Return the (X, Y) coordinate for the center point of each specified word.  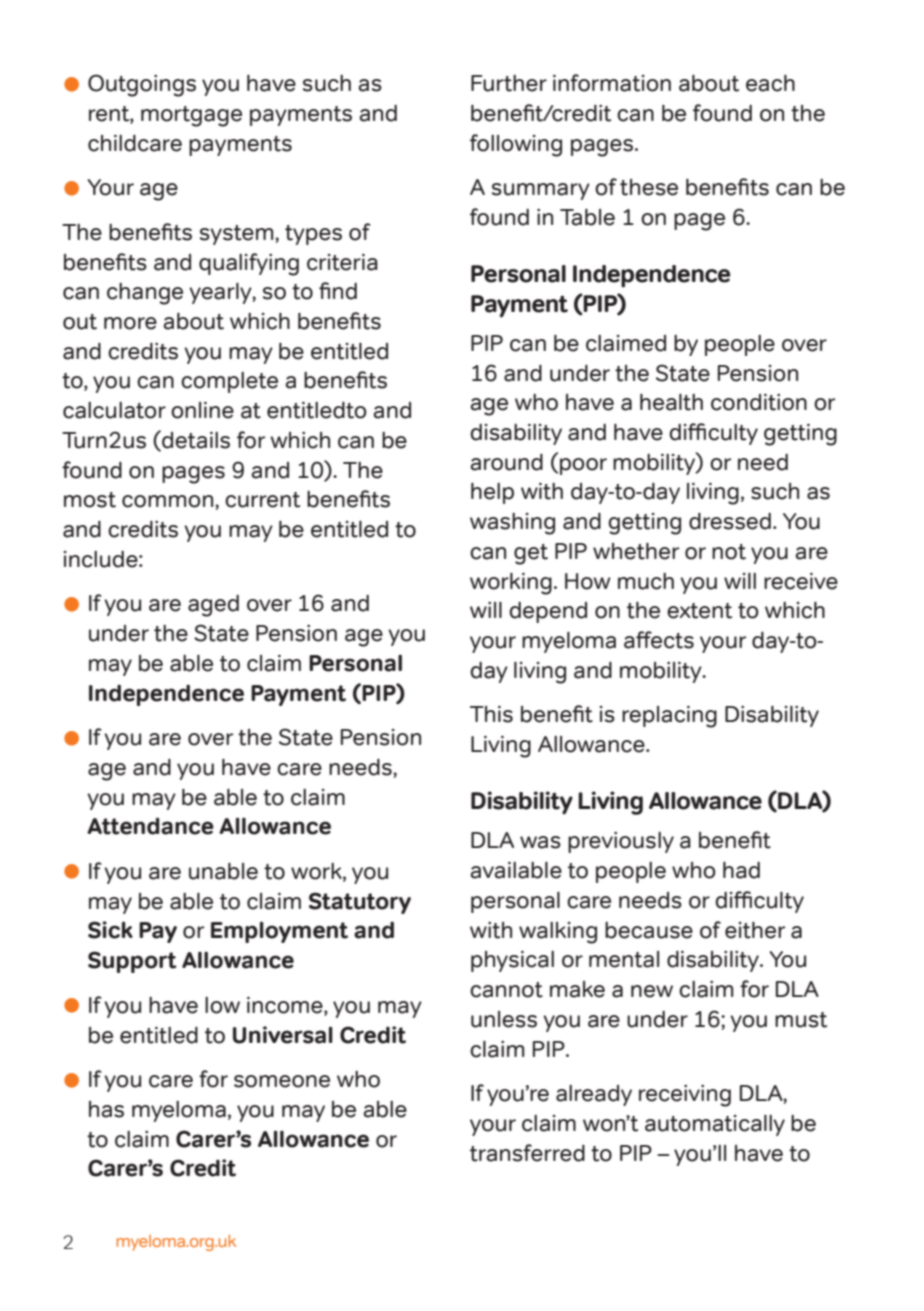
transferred (527, 1153)
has (106, 1109)
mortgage (191, 116)
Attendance (150, 826)
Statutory (360, 903)
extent (699, 611)
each (770, 83)
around (506, 462)
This (491, 714)
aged (213, 606)
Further (509, 83)
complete (229, 382)
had (741, 870)
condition (759, 402)
